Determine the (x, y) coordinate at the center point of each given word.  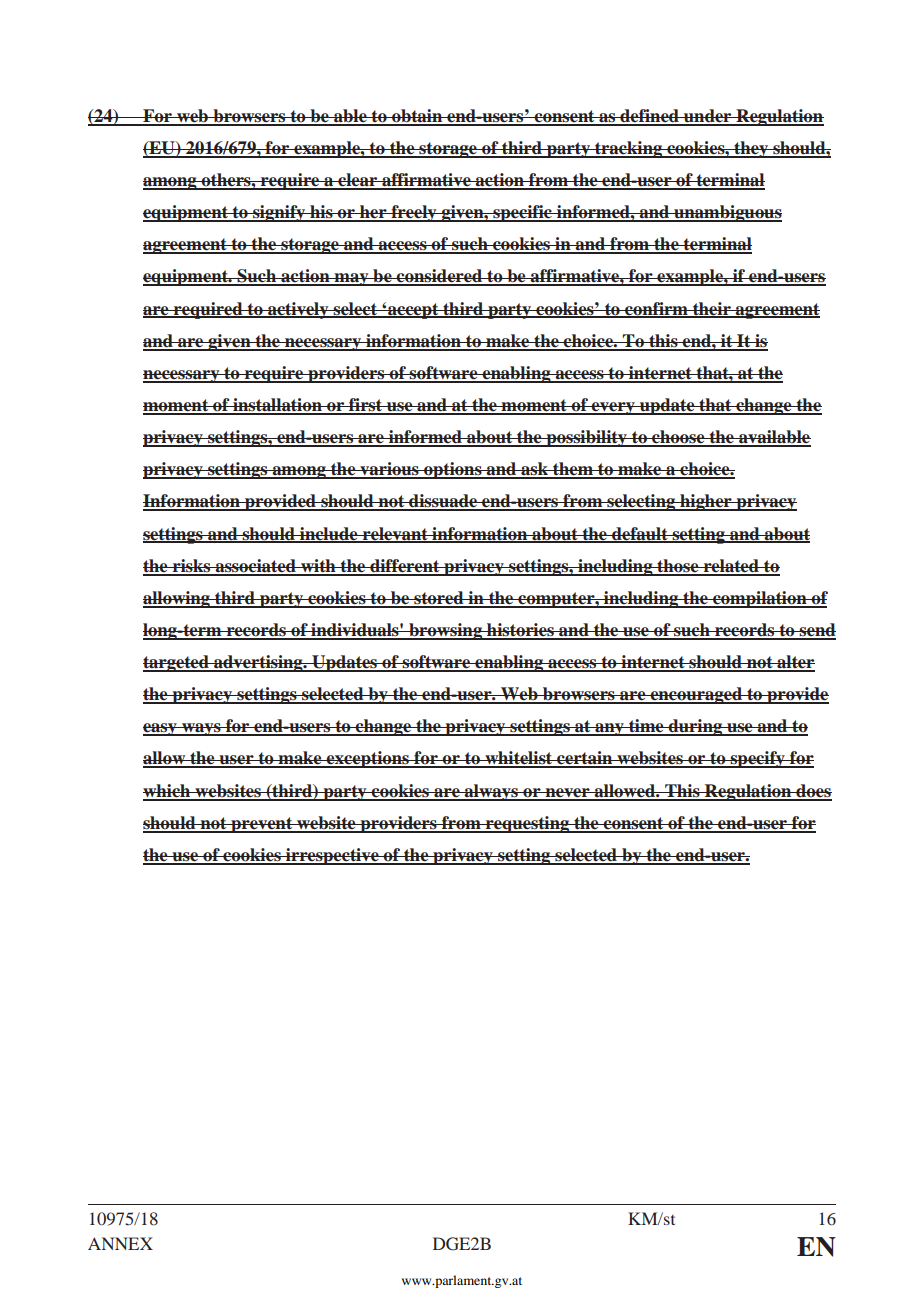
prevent (262, 825)
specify (757, 759)
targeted (177, 663)
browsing (445, 631)
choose (678, 438)
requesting (528, 824)
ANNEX (120, 1243)
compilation (760, 599)
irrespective (332, 856)
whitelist (519, 759)
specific (522, 213)
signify (279, 213)
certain (585, 759)
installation (277, 406)
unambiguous (727, 213)
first (366, 406)
